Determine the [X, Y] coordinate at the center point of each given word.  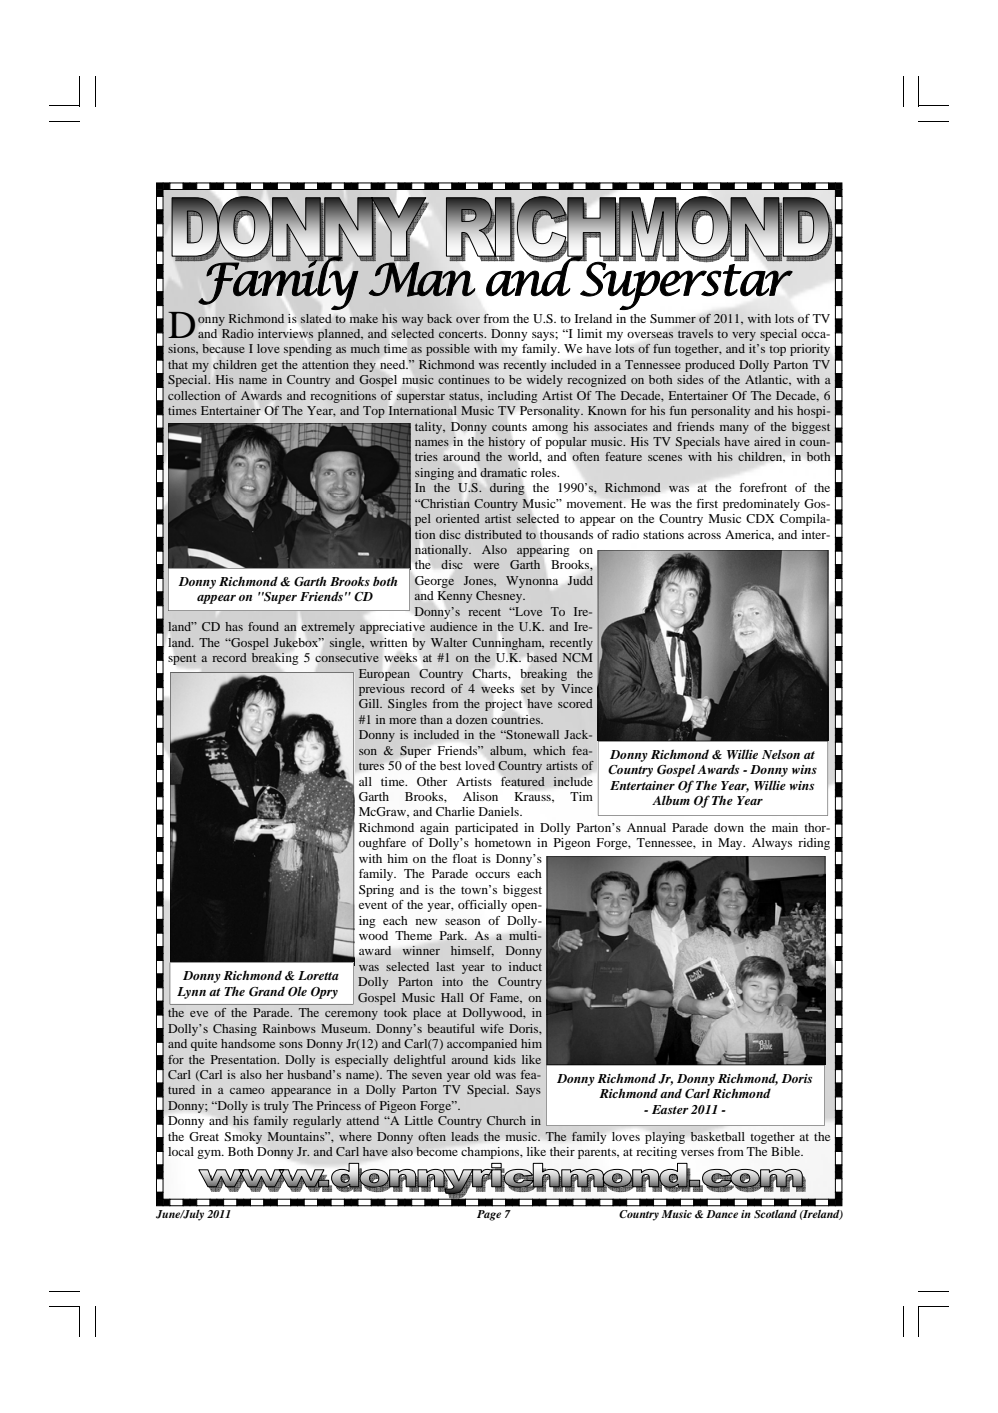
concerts [462, 334]
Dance [722, 1214]
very [744, 336]
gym [210, 1154]
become [437, 1151]
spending [308, 350]
